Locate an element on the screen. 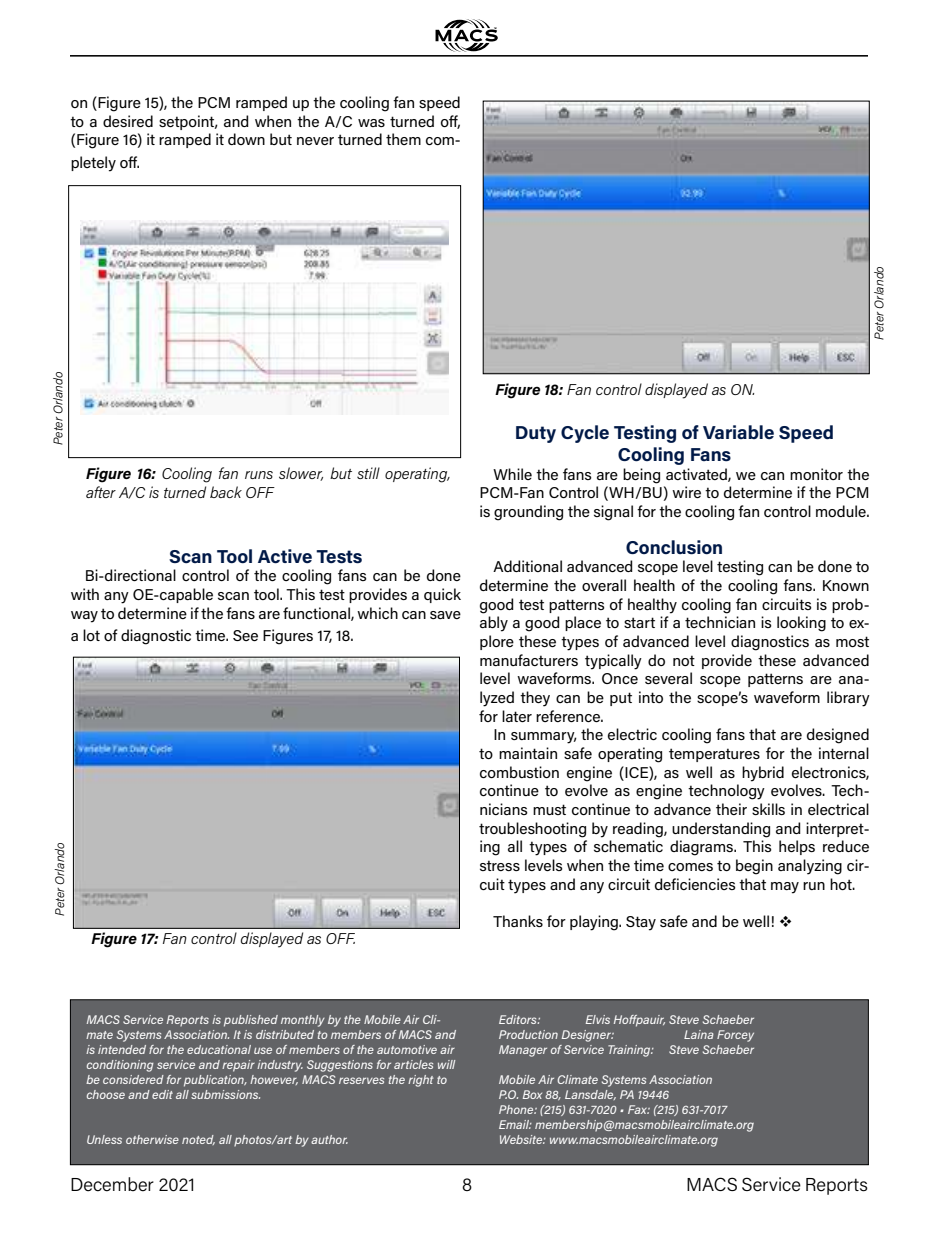 This screenshot has width=952, height=1233. Fax is located at coordinates (639, 1109).
